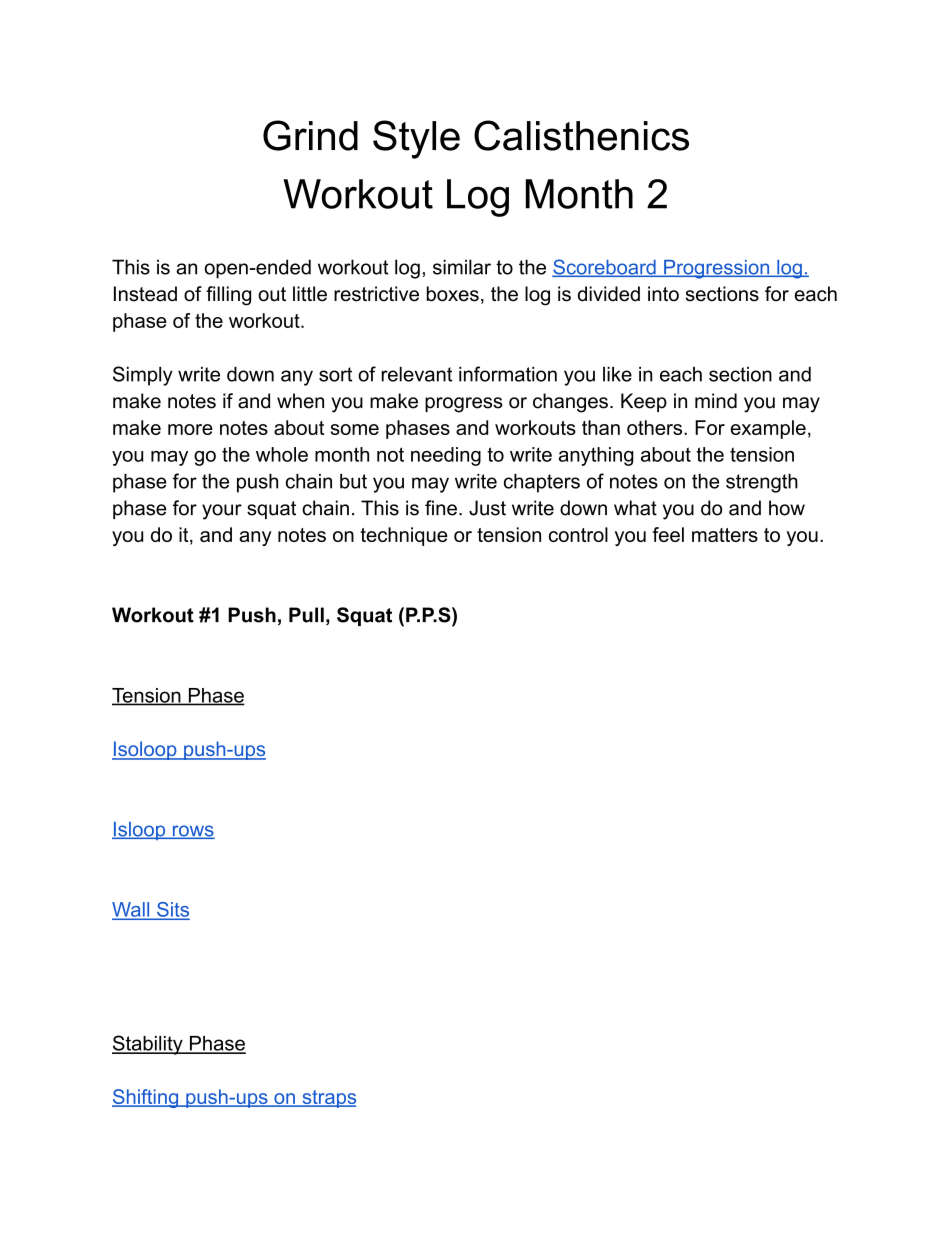  Describe the element at coordinates (416, 139) in the screenshot. I see `Style` at that location.
